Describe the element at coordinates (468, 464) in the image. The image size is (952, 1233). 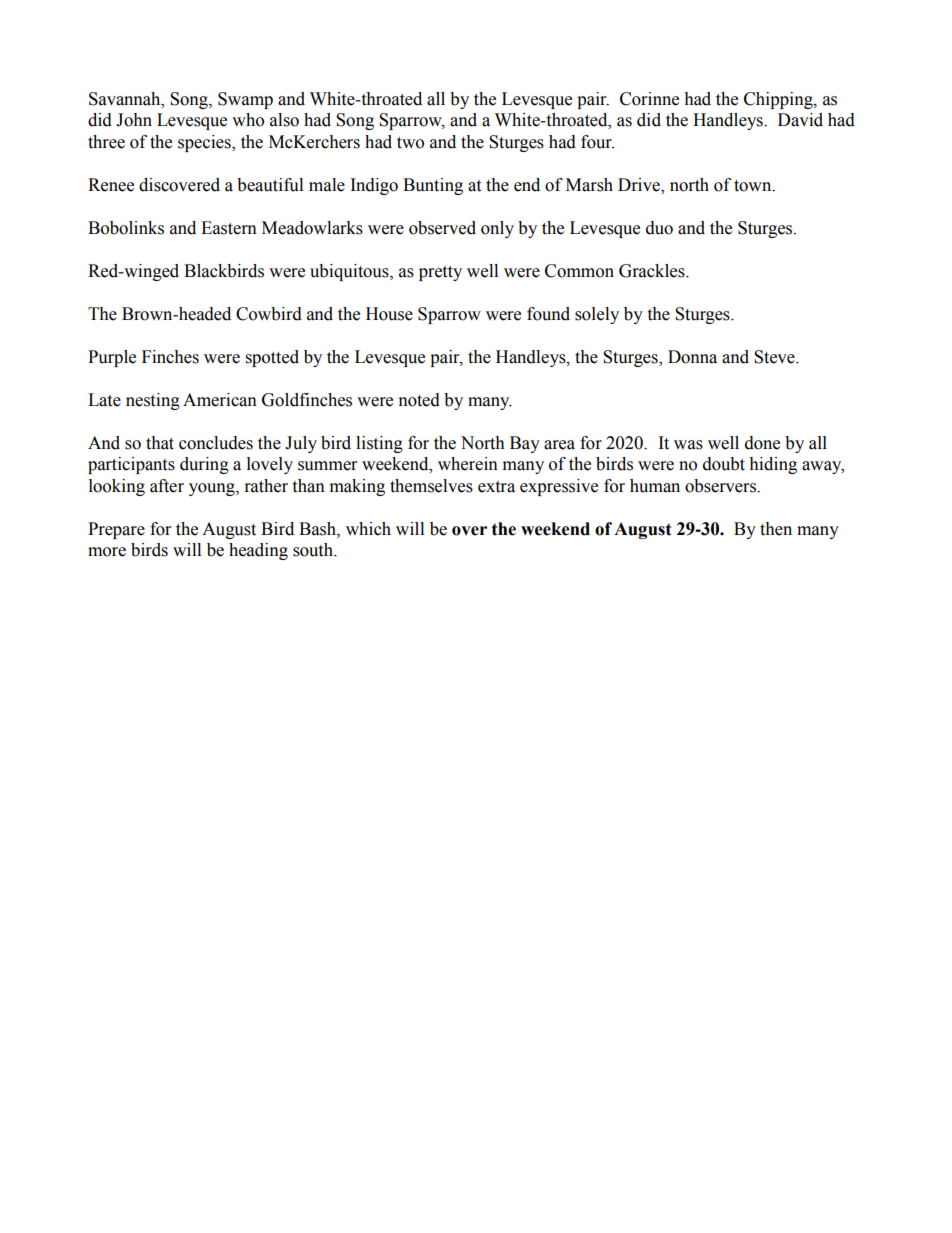
I see `wherein` at that location.
